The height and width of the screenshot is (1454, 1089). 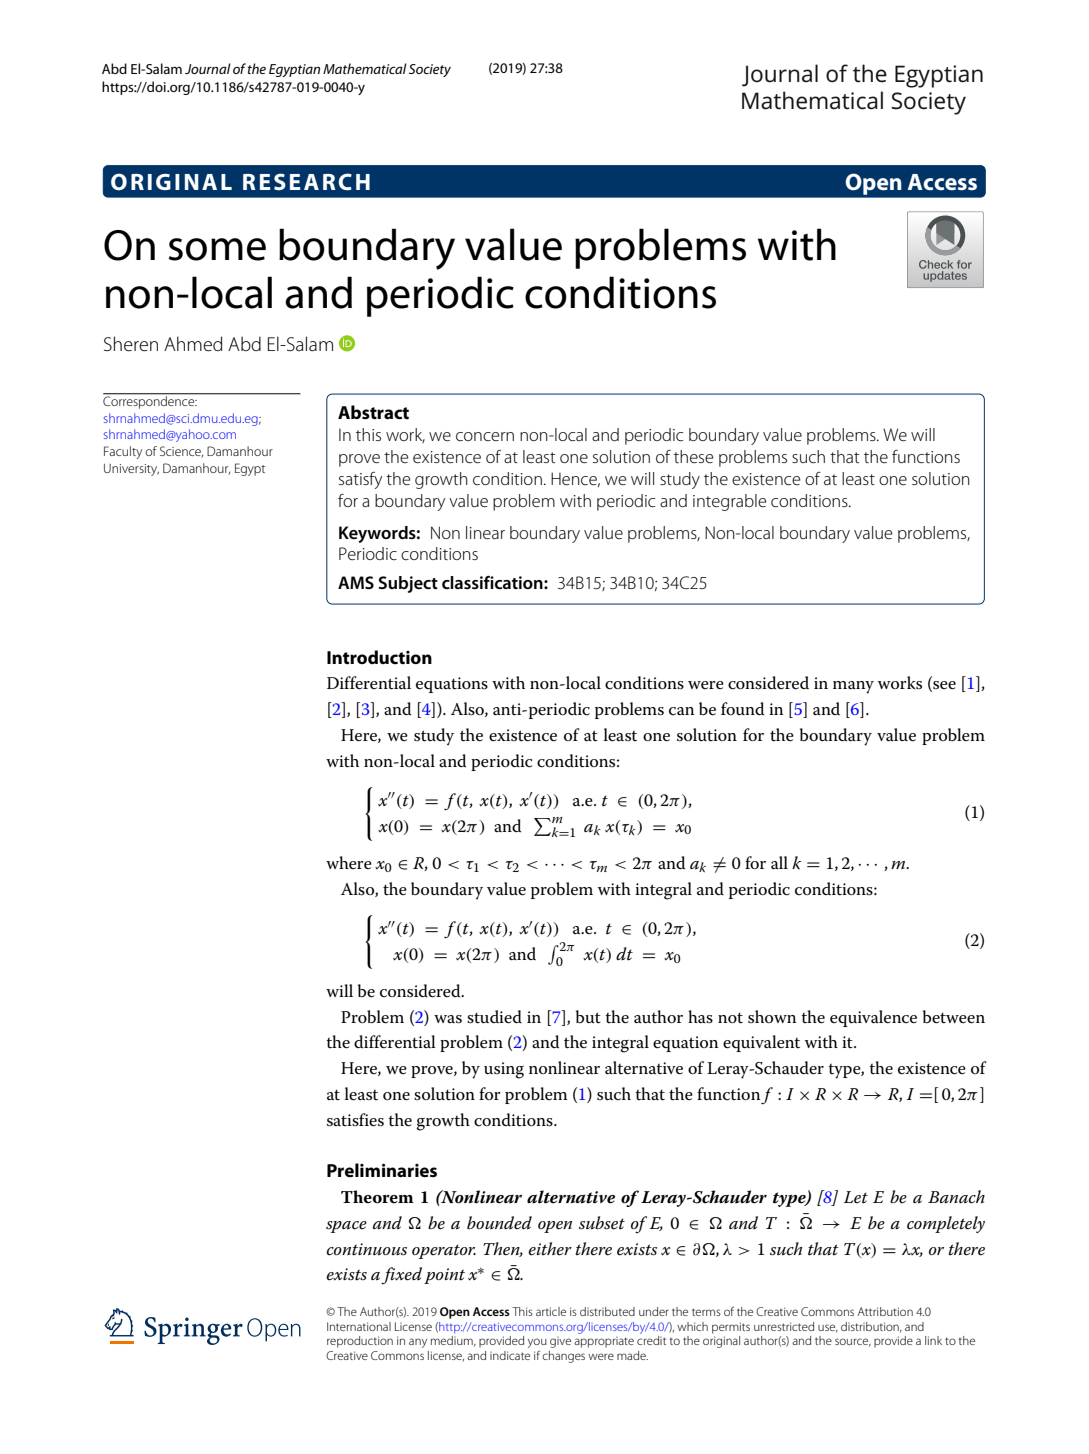 I want to click on concern, so click(x=485, y=436).
